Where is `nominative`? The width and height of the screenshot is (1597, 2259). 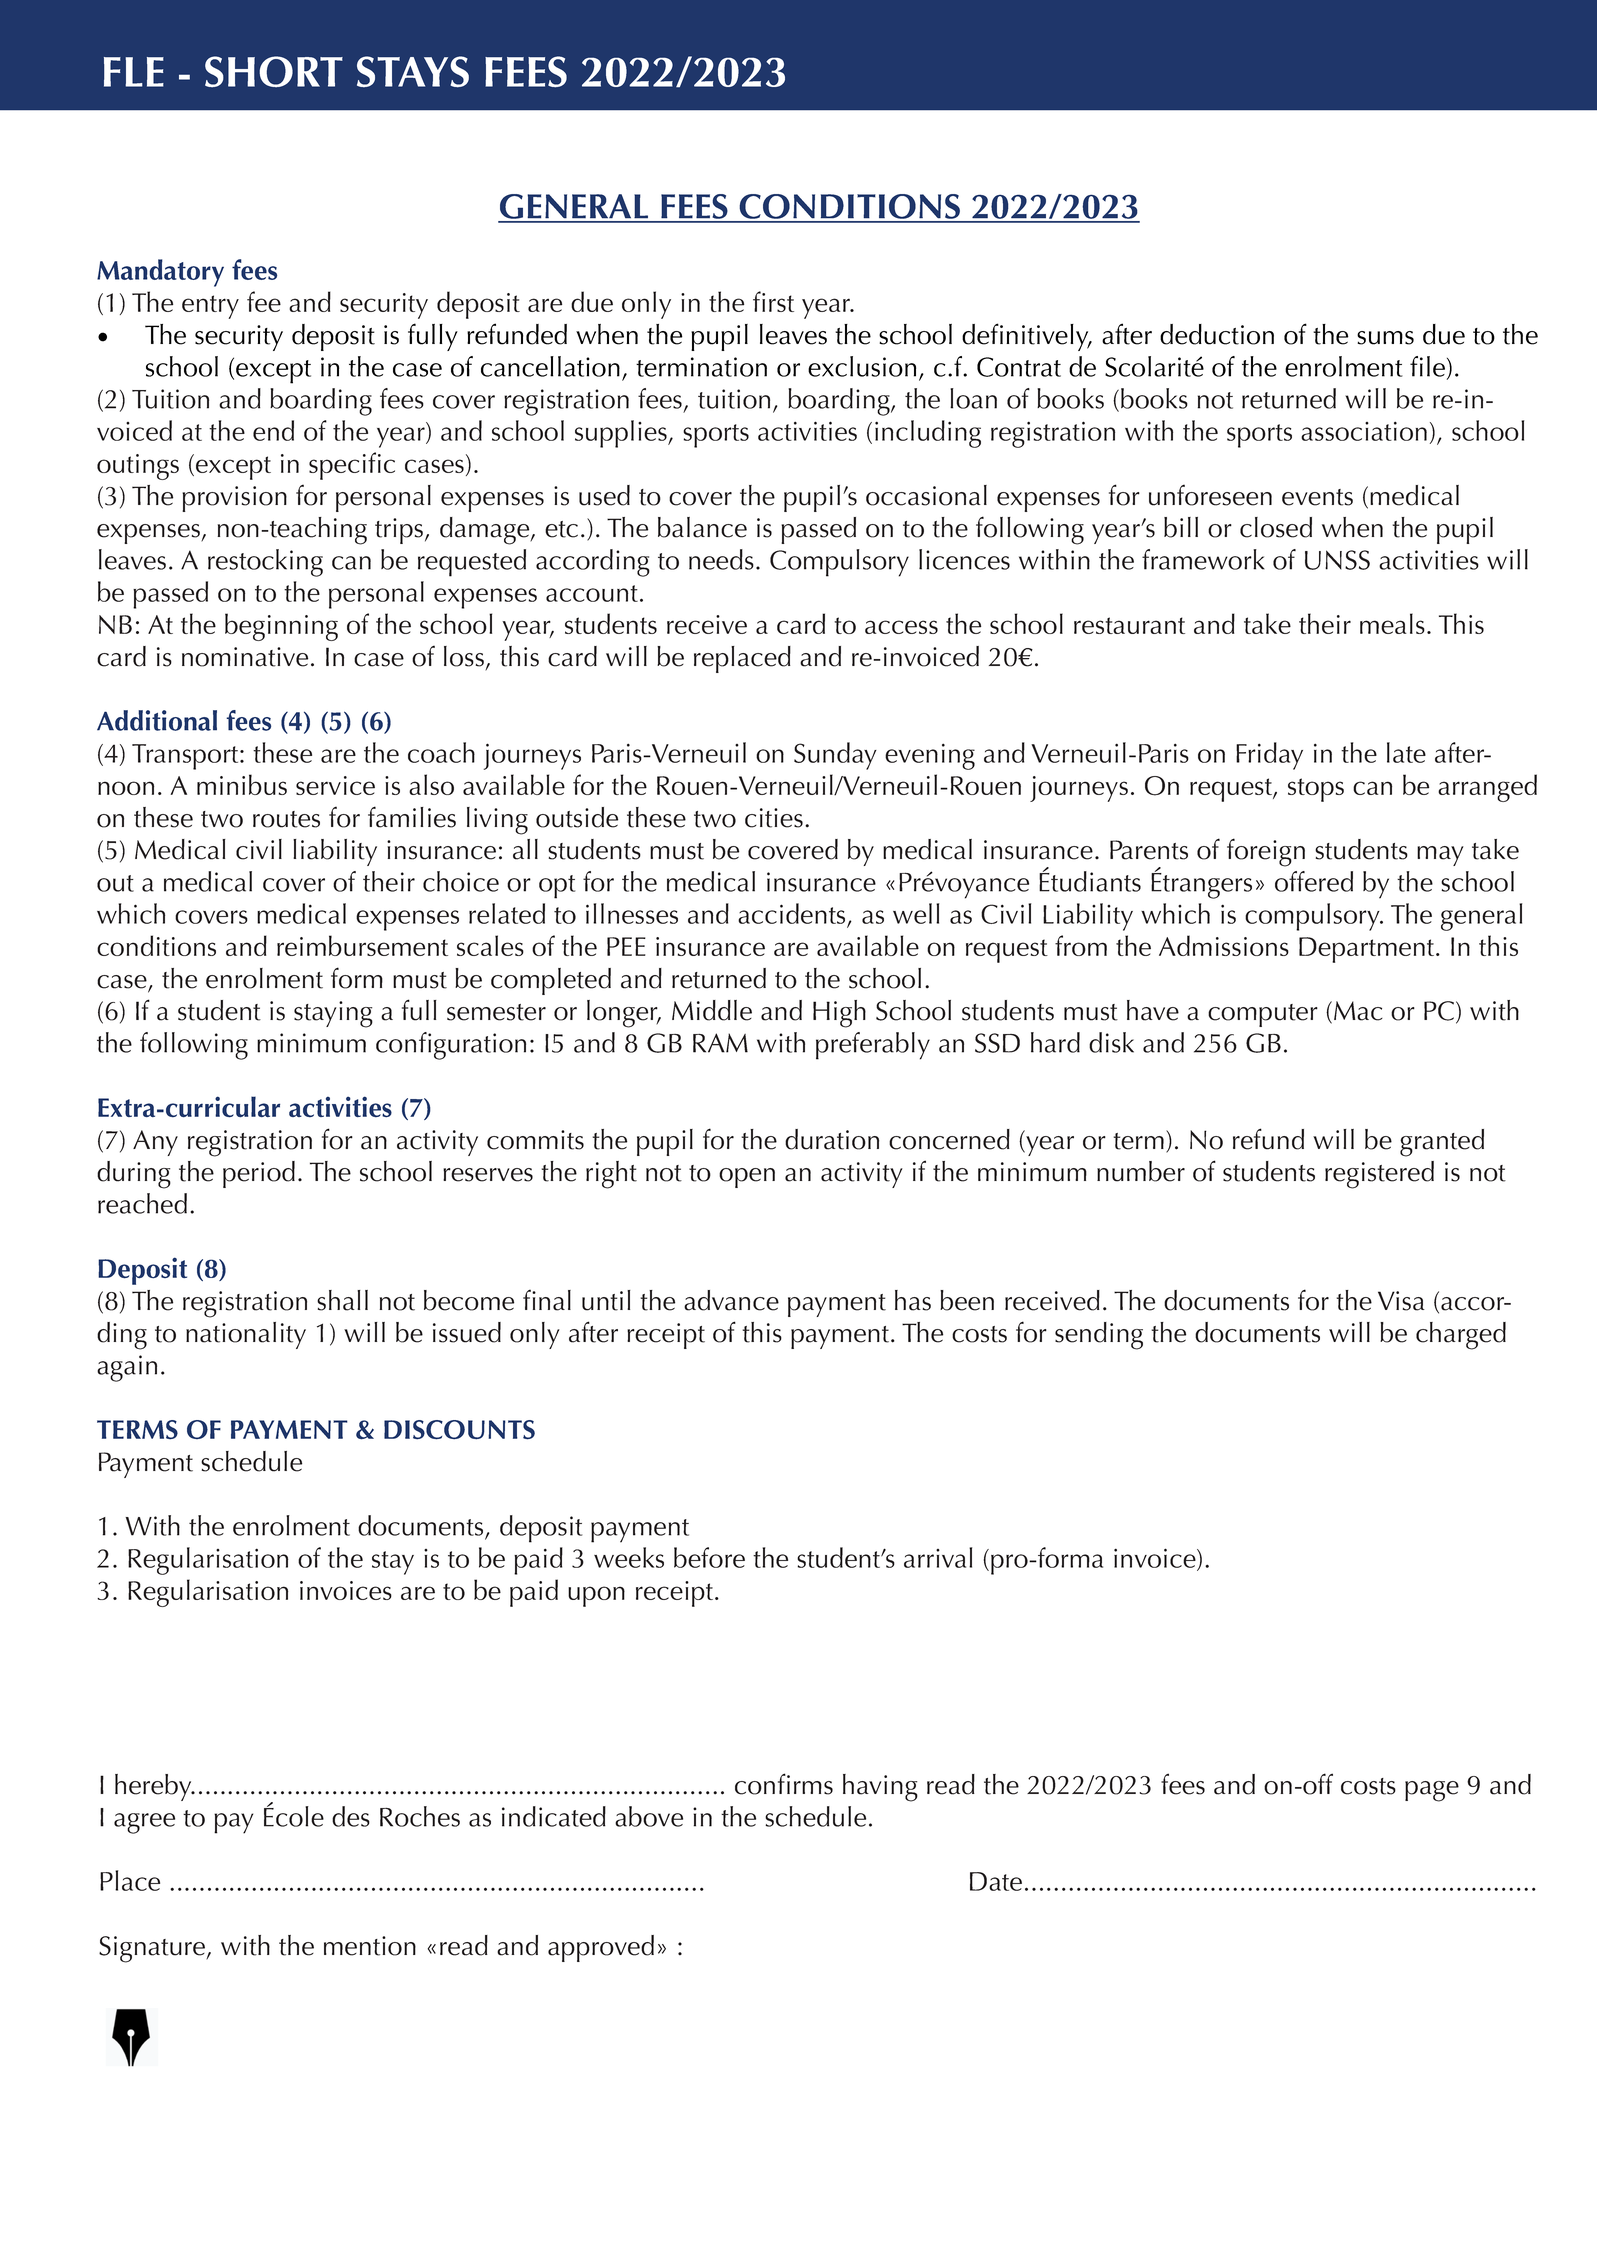
nominative is located at coordinates (245, 657).
